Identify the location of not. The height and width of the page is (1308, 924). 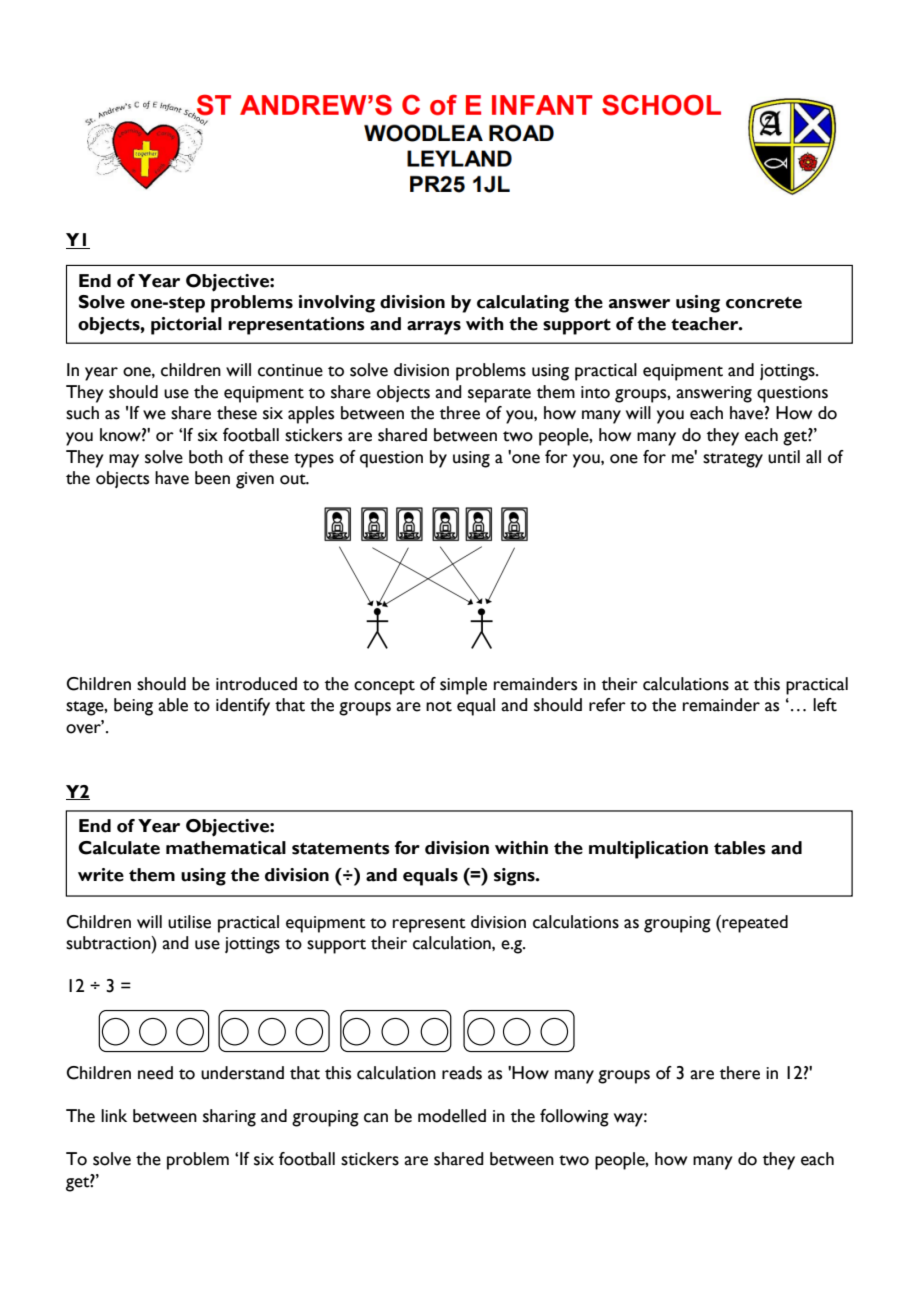
(439, 706).
